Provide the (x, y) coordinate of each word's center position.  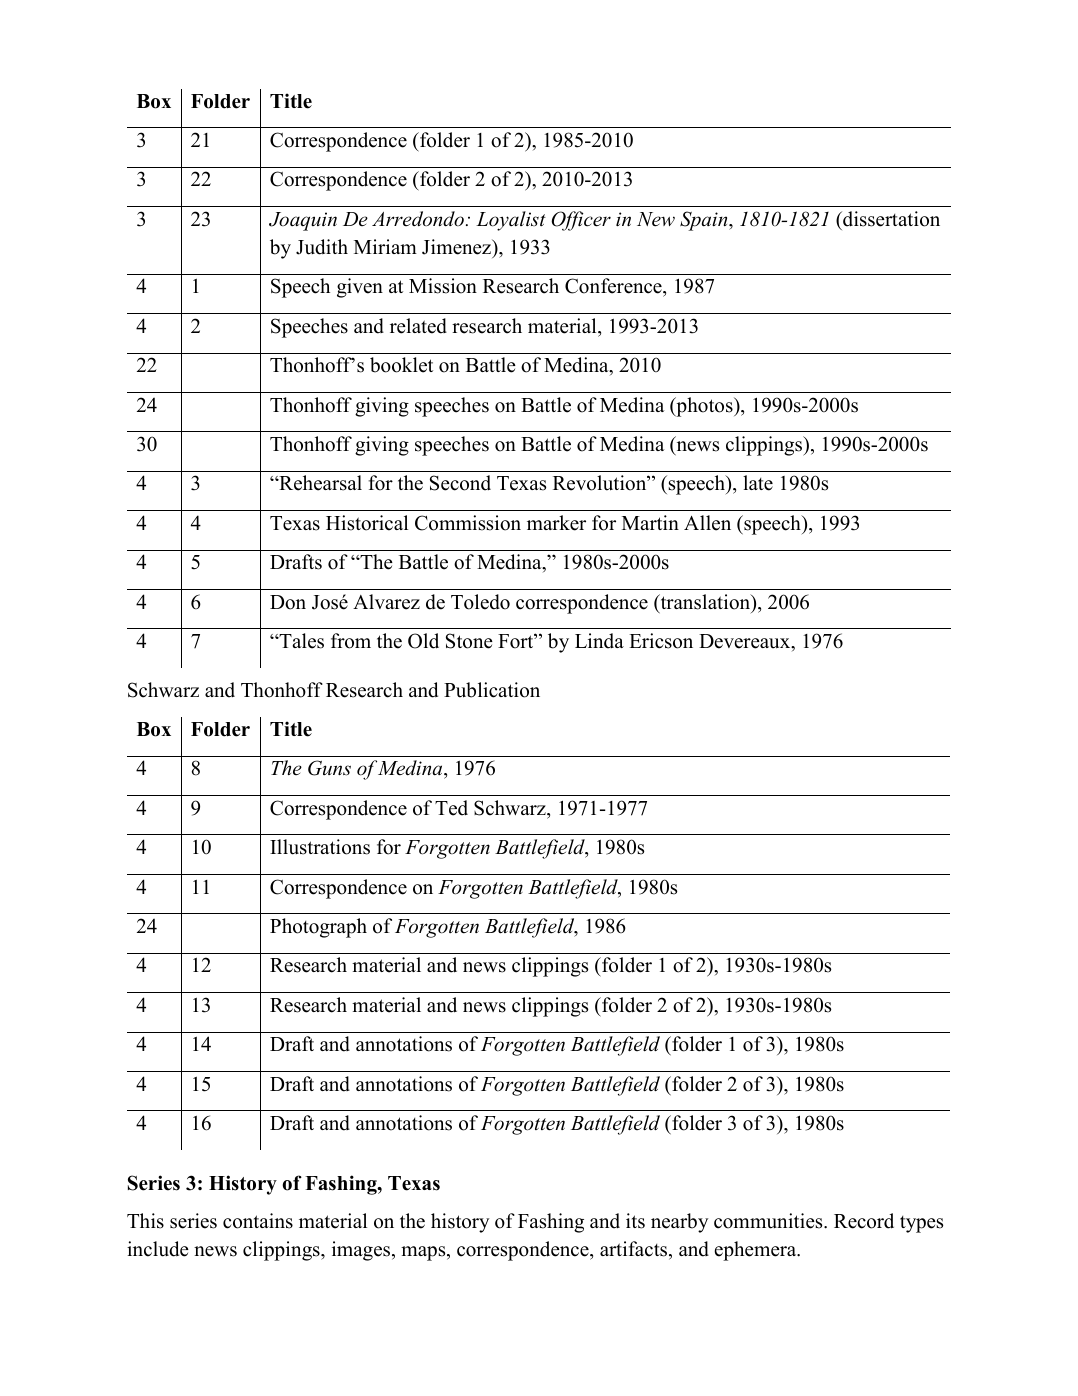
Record (864, 1221)
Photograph (318, 928)
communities (769, 1221)
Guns (329, 768)
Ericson (661, 641)
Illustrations (320, 847)
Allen (707, 523)
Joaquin (303, 221)
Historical (367, 523)
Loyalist (511, 221)
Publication (492, 690)
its (635, 1221)
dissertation (890, 219)
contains (258, 1221)
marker (556, 523)
